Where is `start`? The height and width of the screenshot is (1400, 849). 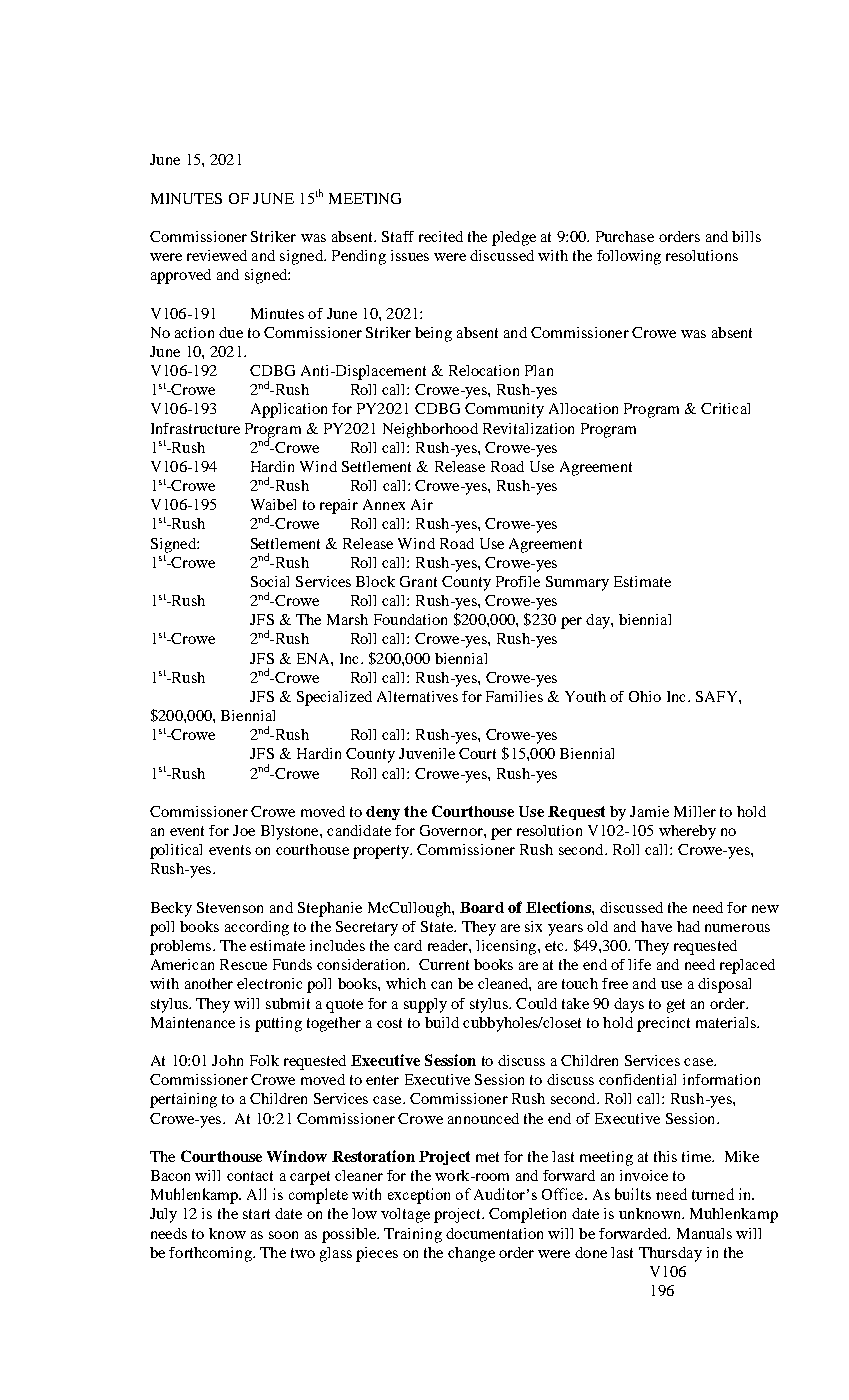
start is located at coordinates (256, 1214).
